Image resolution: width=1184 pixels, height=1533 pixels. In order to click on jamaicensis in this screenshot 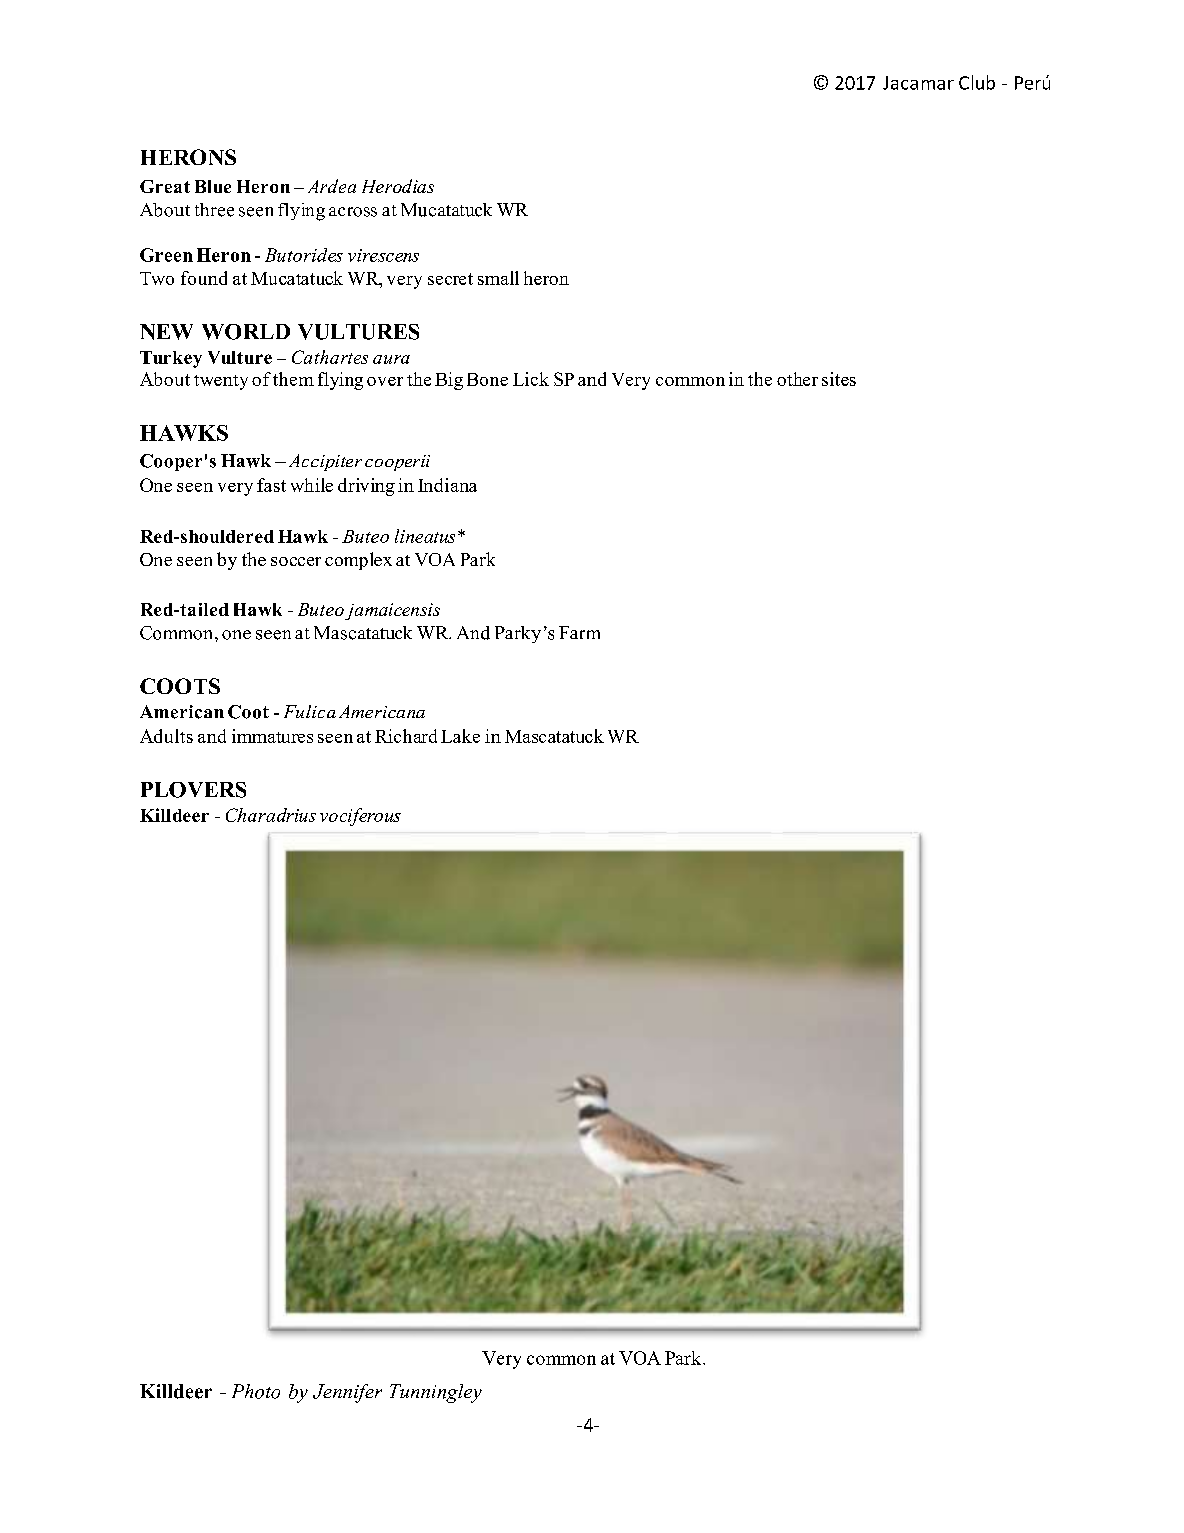, I will do `click(392, 611)`.
